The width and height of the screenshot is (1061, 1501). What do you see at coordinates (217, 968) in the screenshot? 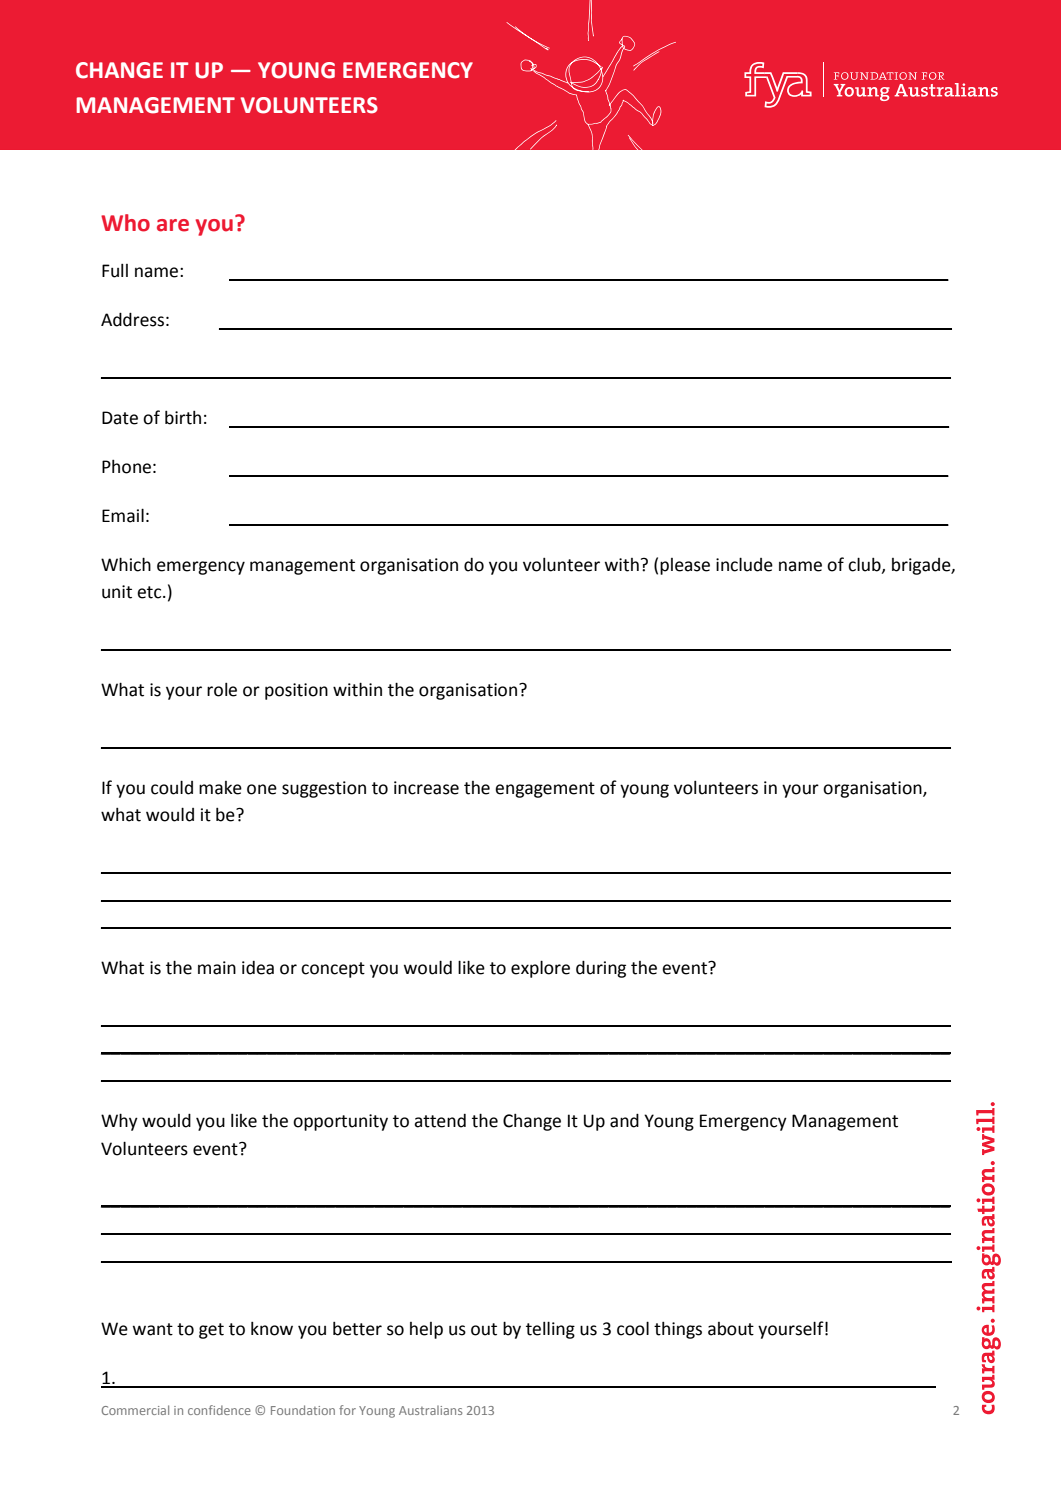
I see `main` at bounding box center [217, 968].
